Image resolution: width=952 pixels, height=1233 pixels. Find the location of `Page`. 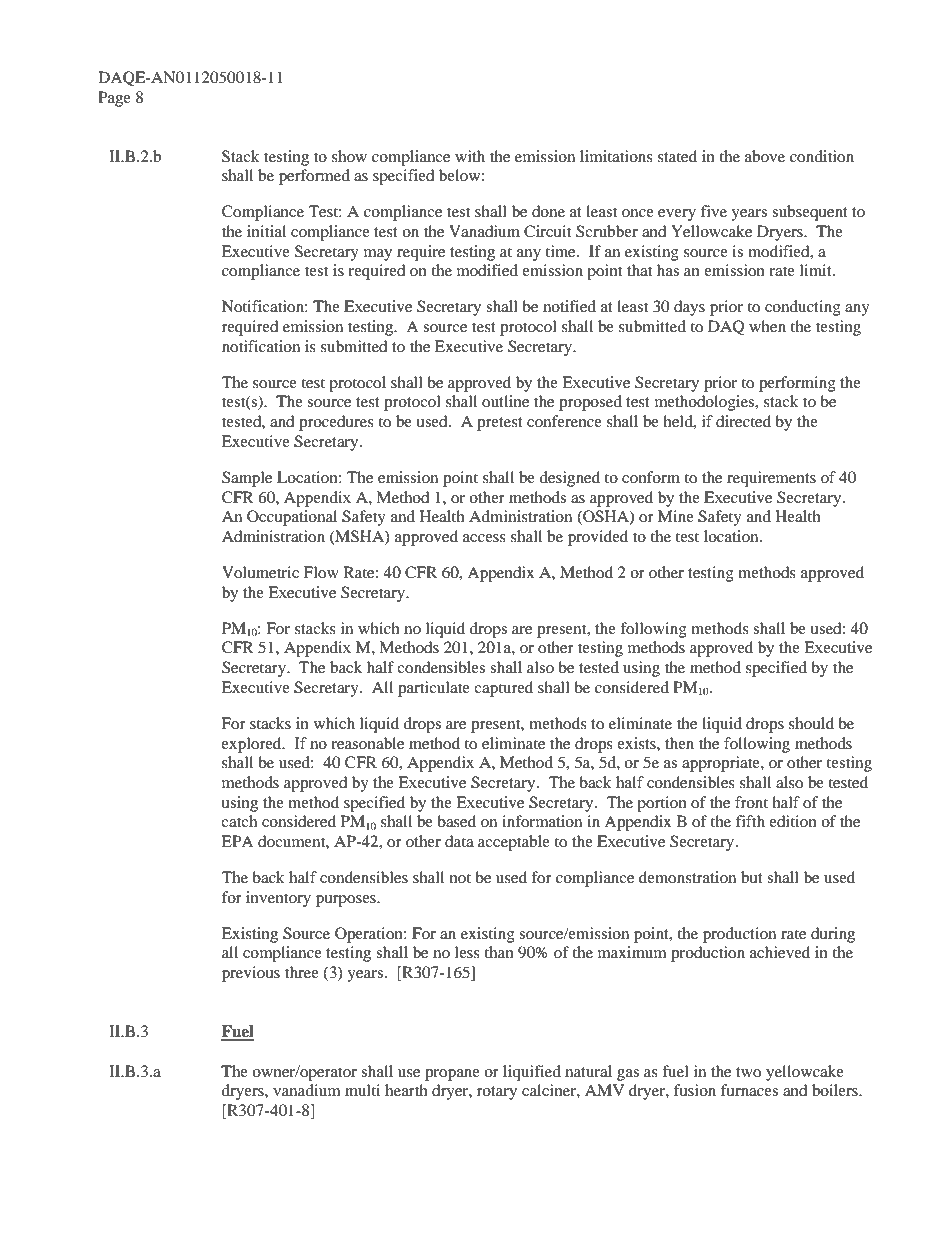

Page is located at coordinates (114, 99).
